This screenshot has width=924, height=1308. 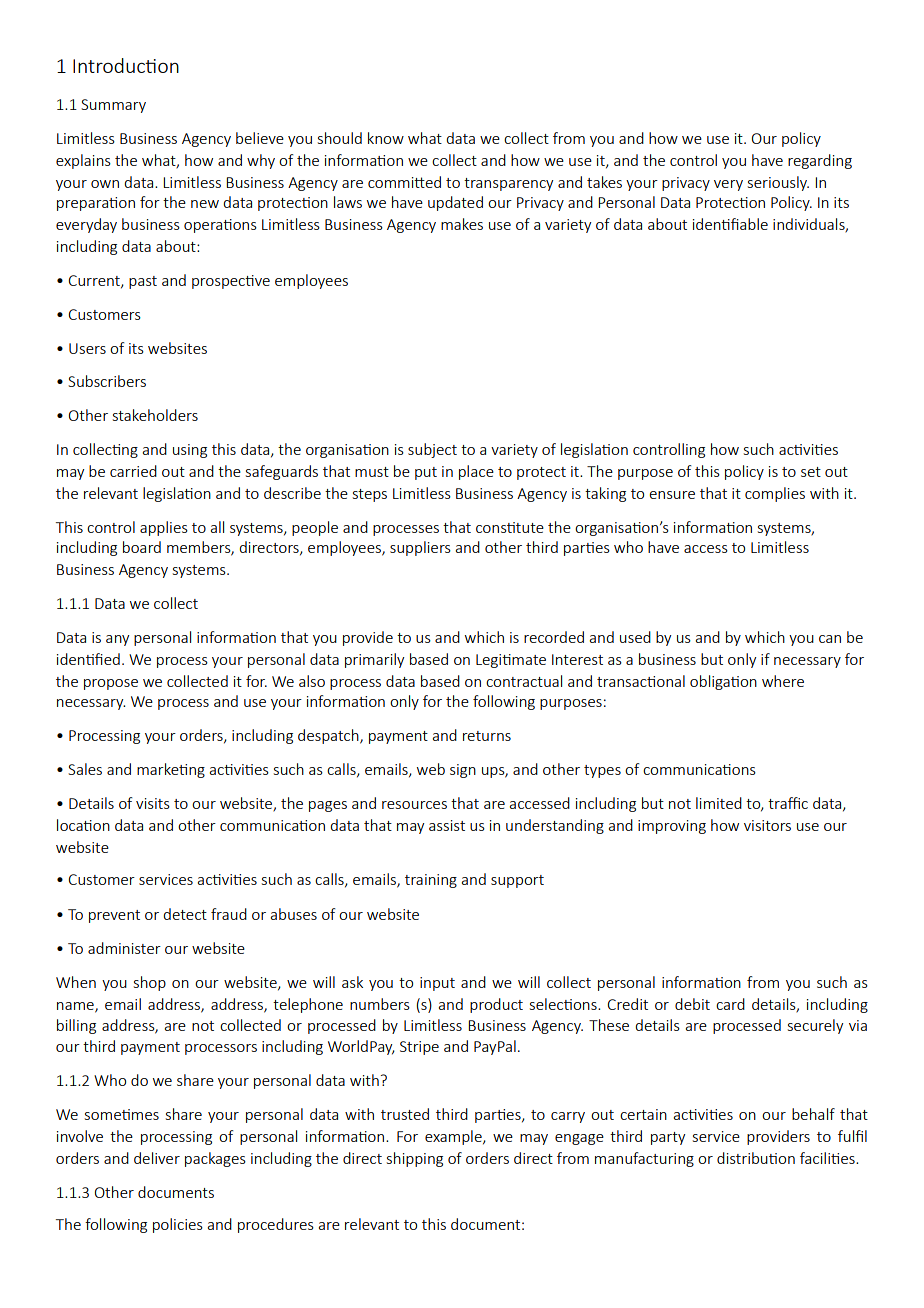 I want to click on deliver, so click(x=157, y=1158).
